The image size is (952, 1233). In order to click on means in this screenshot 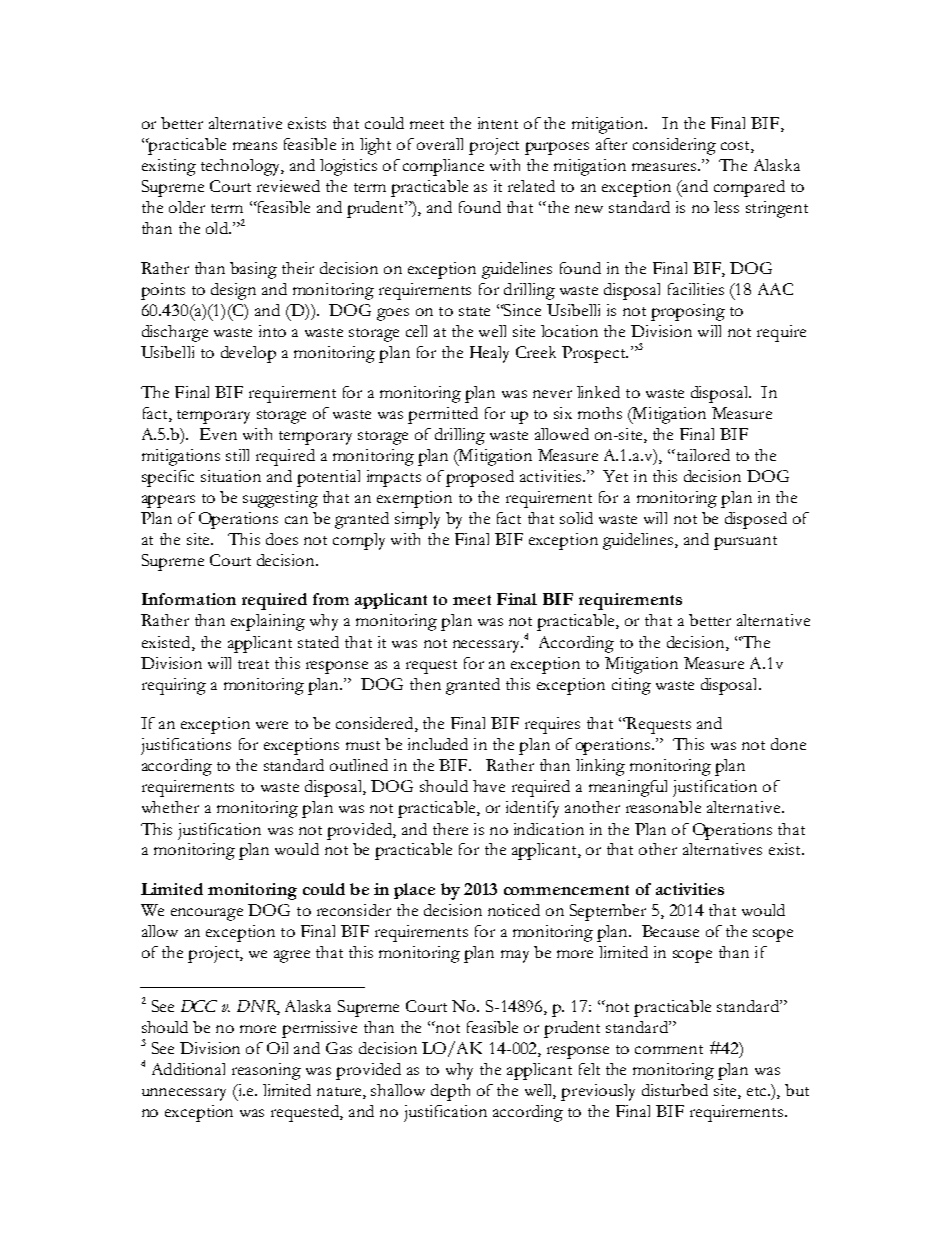, I will do `click(255, 146)`.
